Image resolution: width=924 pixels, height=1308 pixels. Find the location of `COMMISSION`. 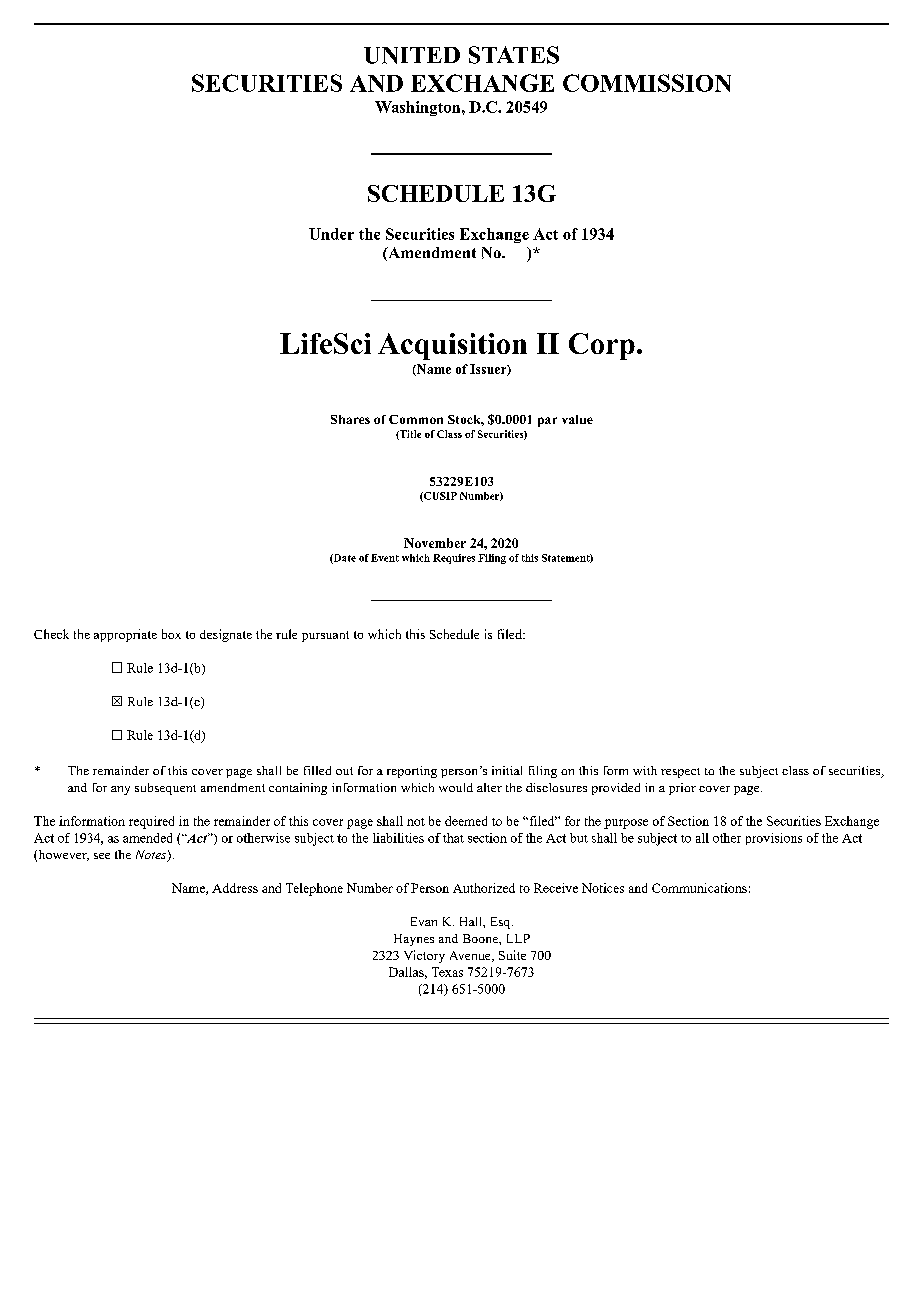

COMMISSION is located at coordinates (647, 83).
